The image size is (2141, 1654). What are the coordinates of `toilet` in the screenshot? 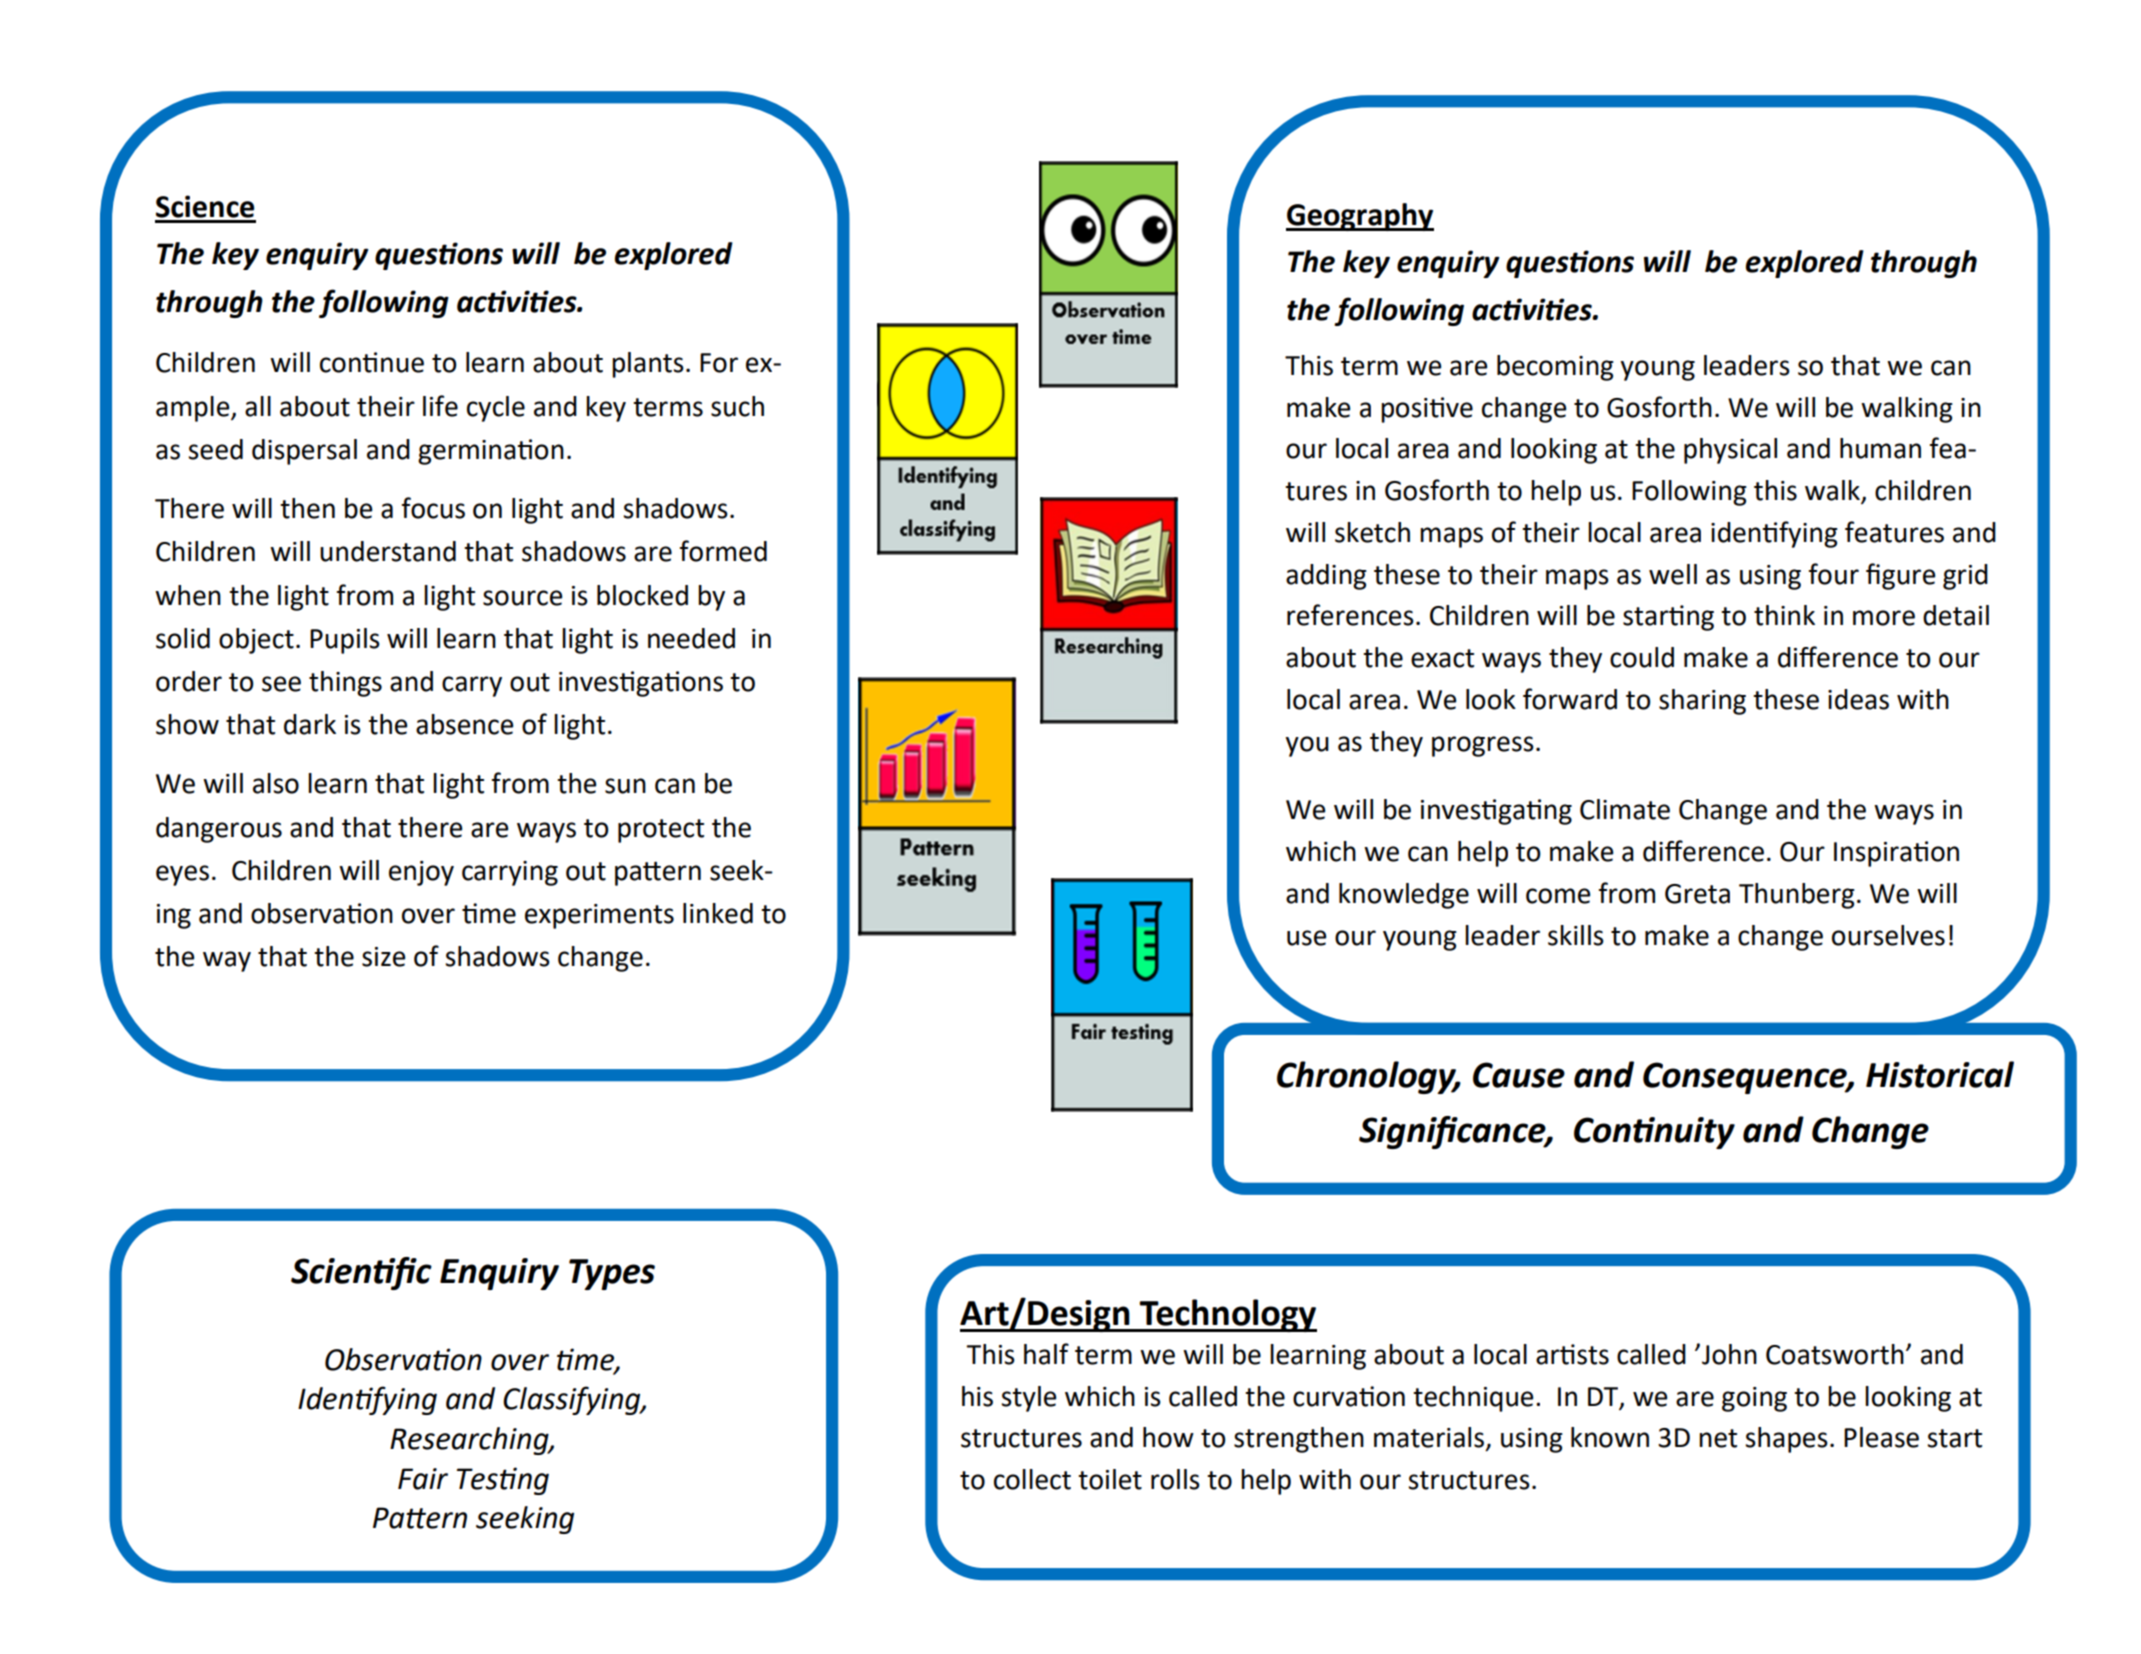 It's located at (1110, 1479).
